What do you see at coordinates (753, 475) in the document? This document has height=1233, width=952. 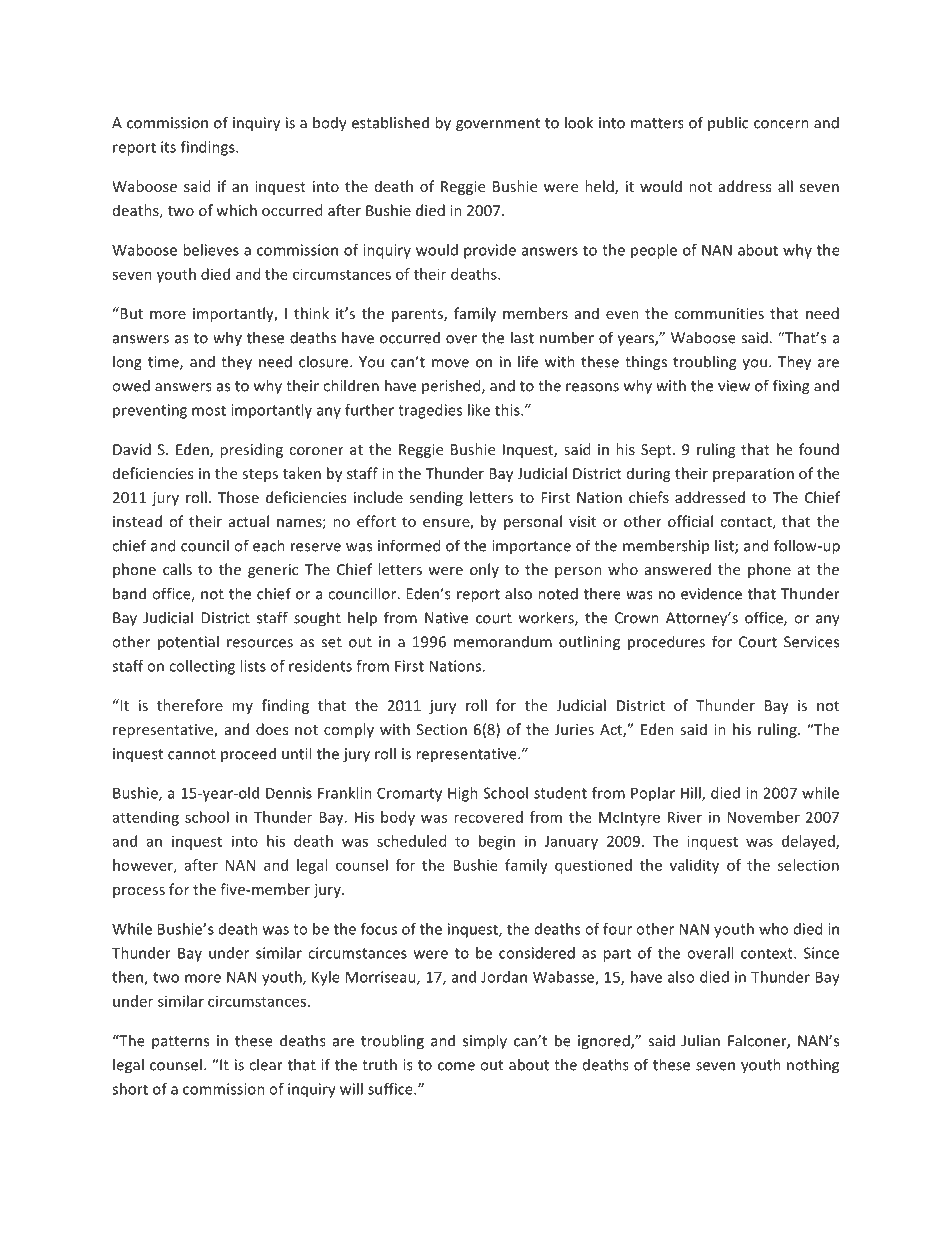 I see `preparation` at bounding box center [753, 475].
